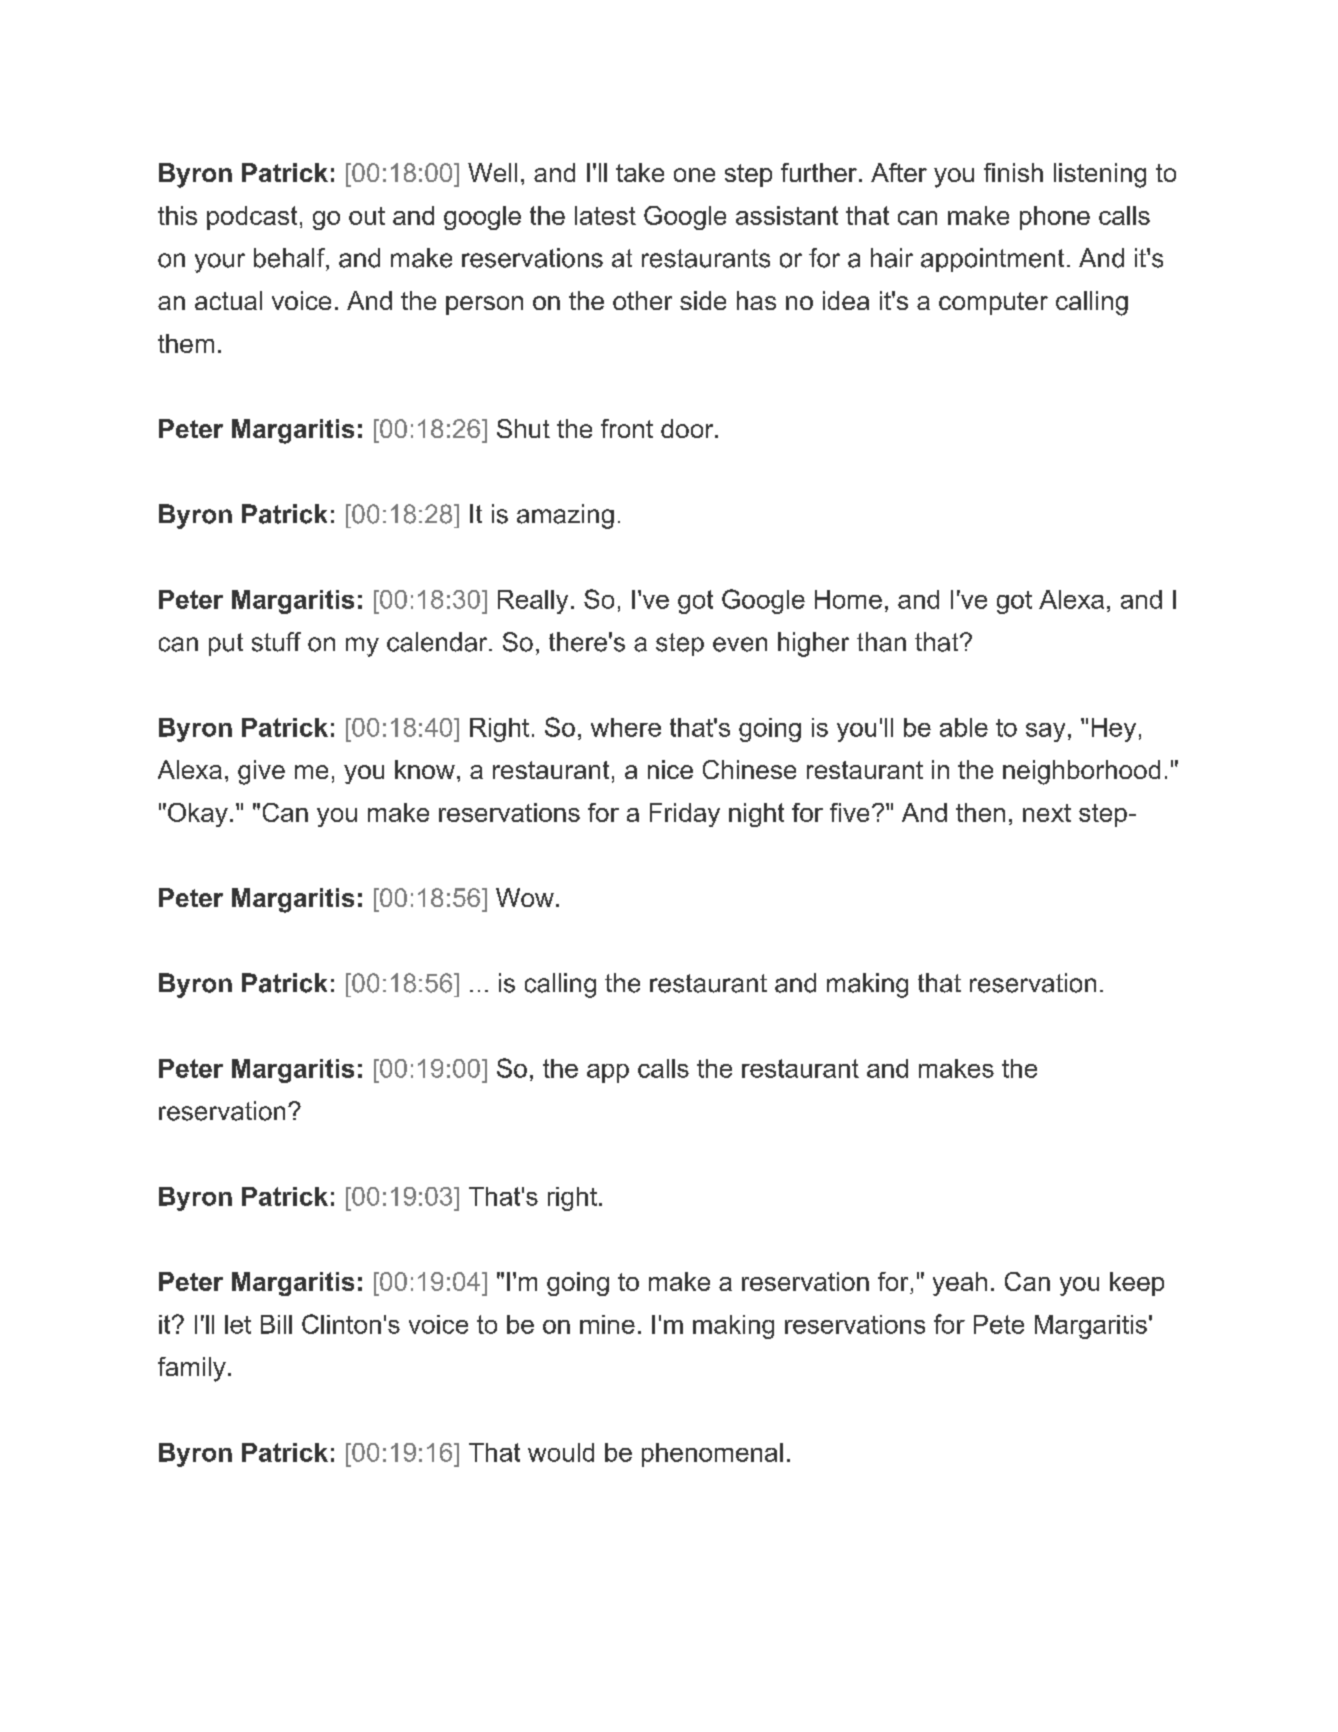 This page has width=1338, height=1732. I want to click on family, so click(192, 1369).
